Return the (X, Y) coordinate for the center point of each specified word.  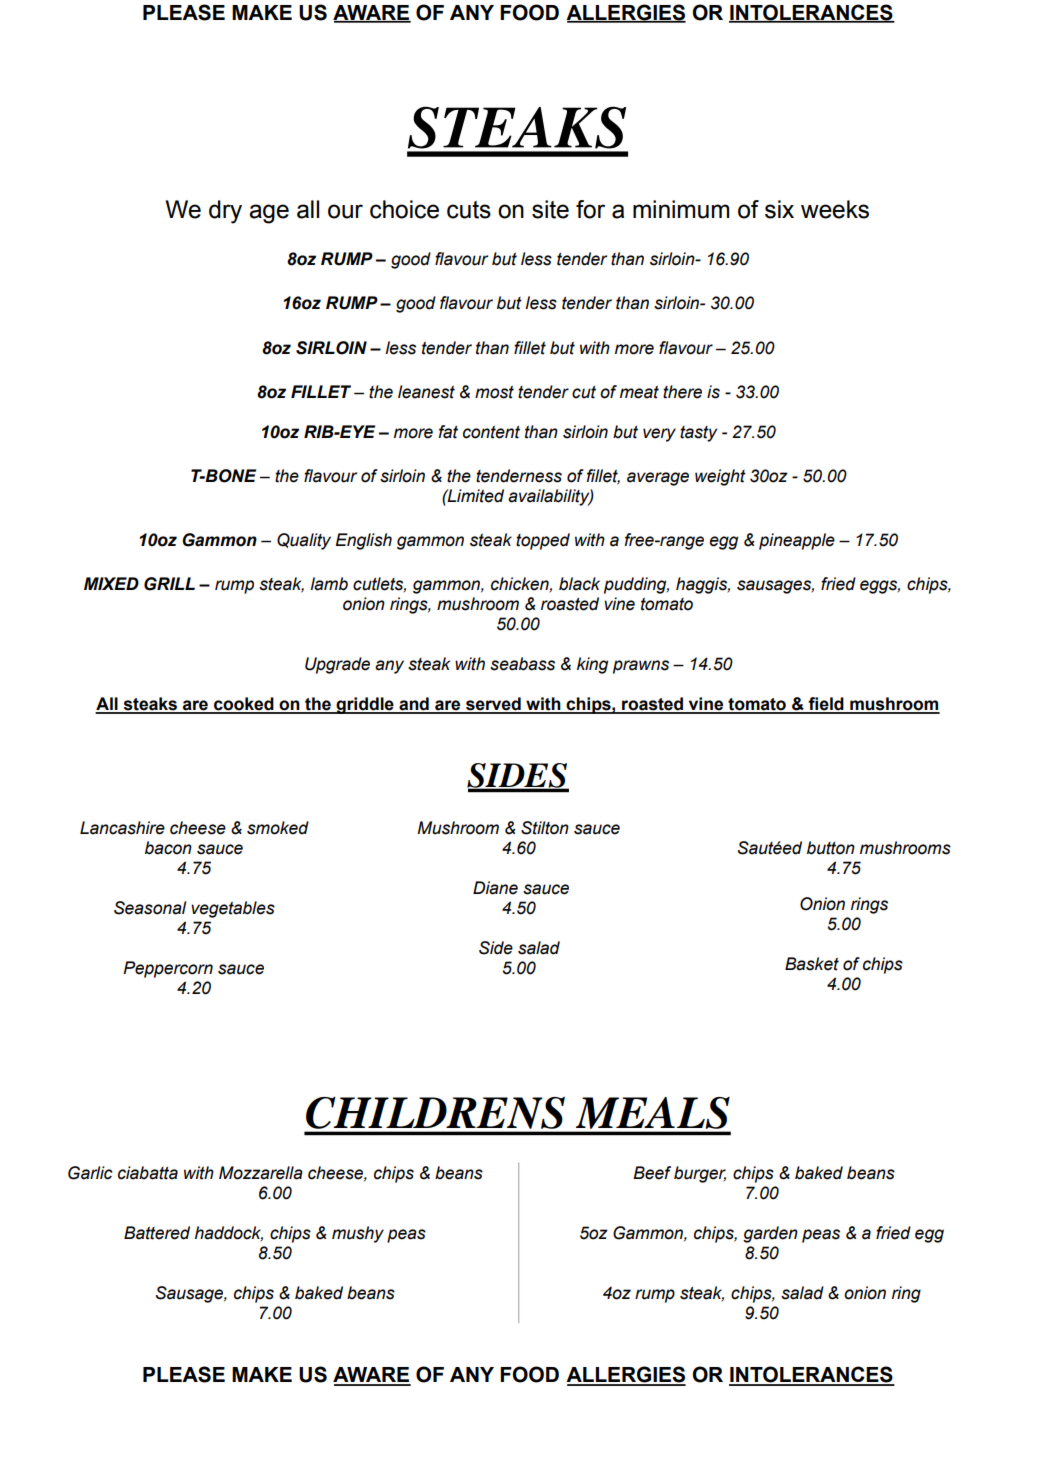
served (493, 705)
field (826, 705)
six (779, 209)
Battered (157, 1233)
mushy (358, 1234)
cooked (244, 705)
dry (225, 212)
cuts (469, 210)
